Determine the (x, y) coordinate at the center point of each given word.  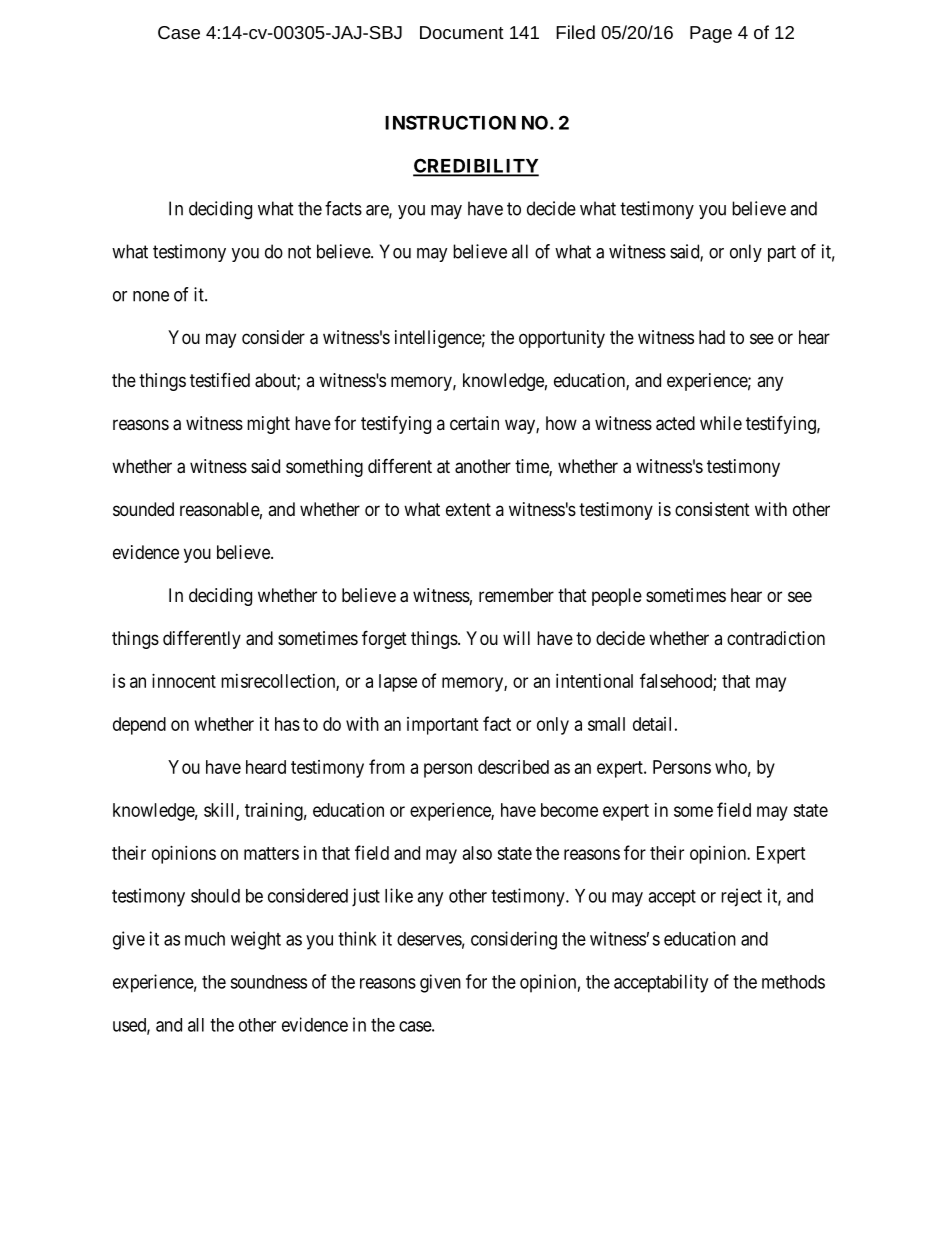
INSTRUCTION (450, 122)
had (712, 337)
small (606, 724)
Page (711, 34)
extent (468, 509)
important (443, 726)
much (205, 939)
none (151, 296)
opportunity (562, 339)
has (287, 724)
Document (462, 32)
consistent (712, 509)
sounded (143, 509)
